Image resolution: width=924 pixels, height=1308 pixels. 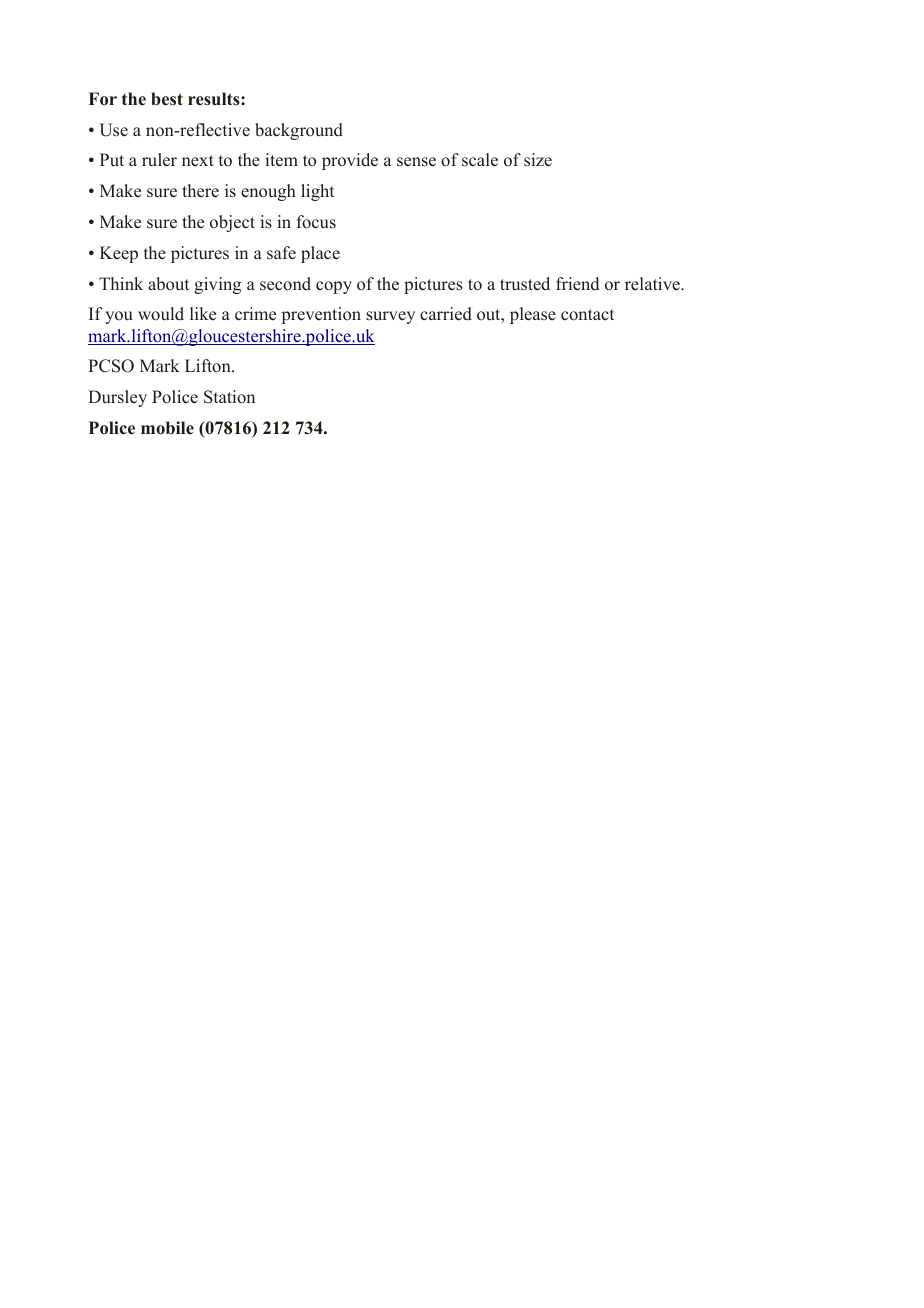 I want to click on friend, so click(x=577, y=284).
